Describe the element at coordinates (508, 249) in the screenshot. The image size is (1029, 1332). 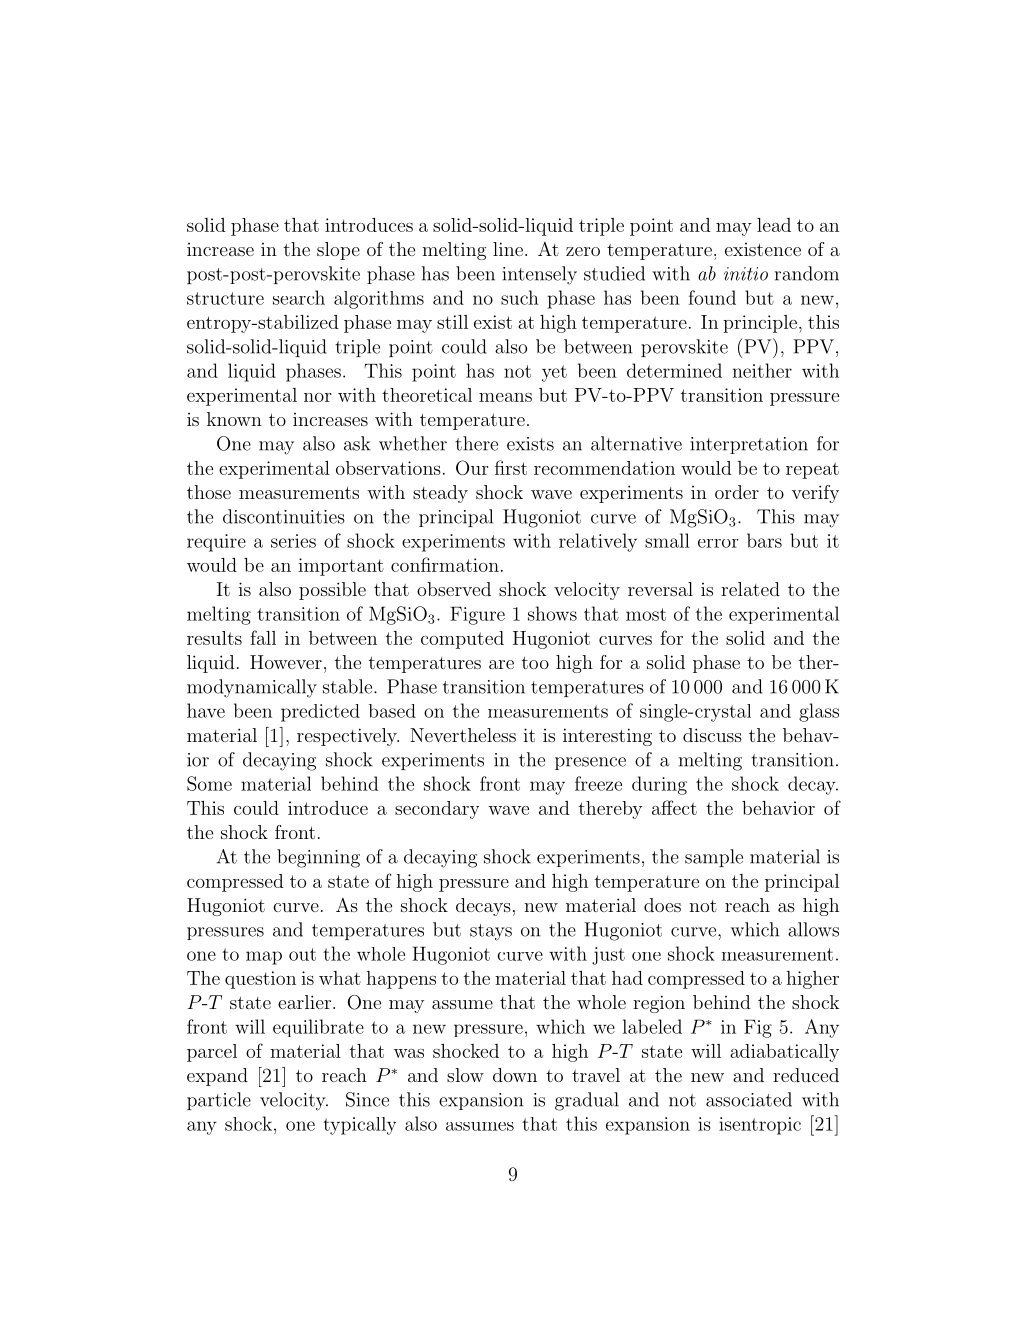
I see `line` at that location.
